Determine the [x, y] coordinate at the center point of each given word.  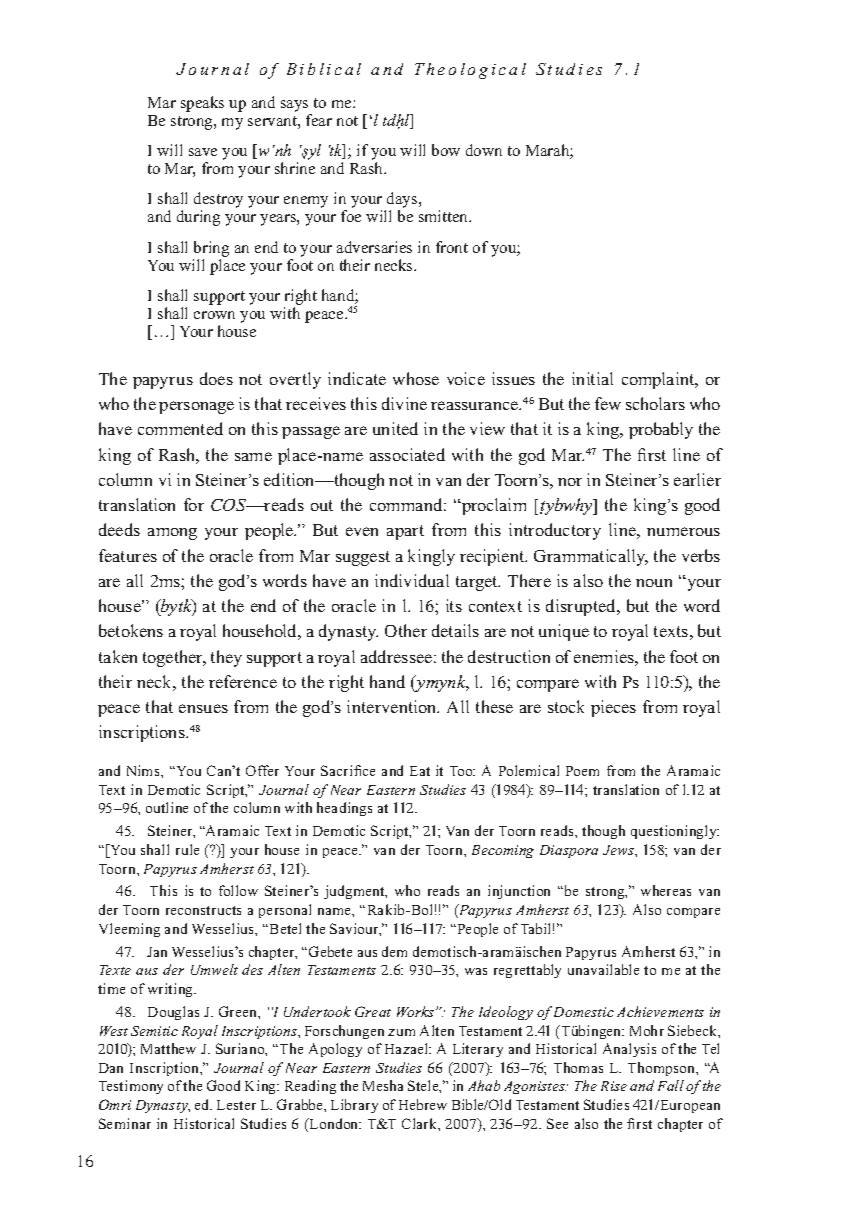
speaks [202, 104]
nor [570, 482]
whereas [666, 890]
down [484, 150]
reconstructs [203, 910]
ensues [203, 708]
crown [214, 315]
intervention [393, 706]
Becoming [503, 851]
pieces [613, 708]
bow [446, 150]
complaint [659, 380]
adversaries [374, 247]
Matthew [168, 1048]
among [172, 534]
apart [405, 532]
